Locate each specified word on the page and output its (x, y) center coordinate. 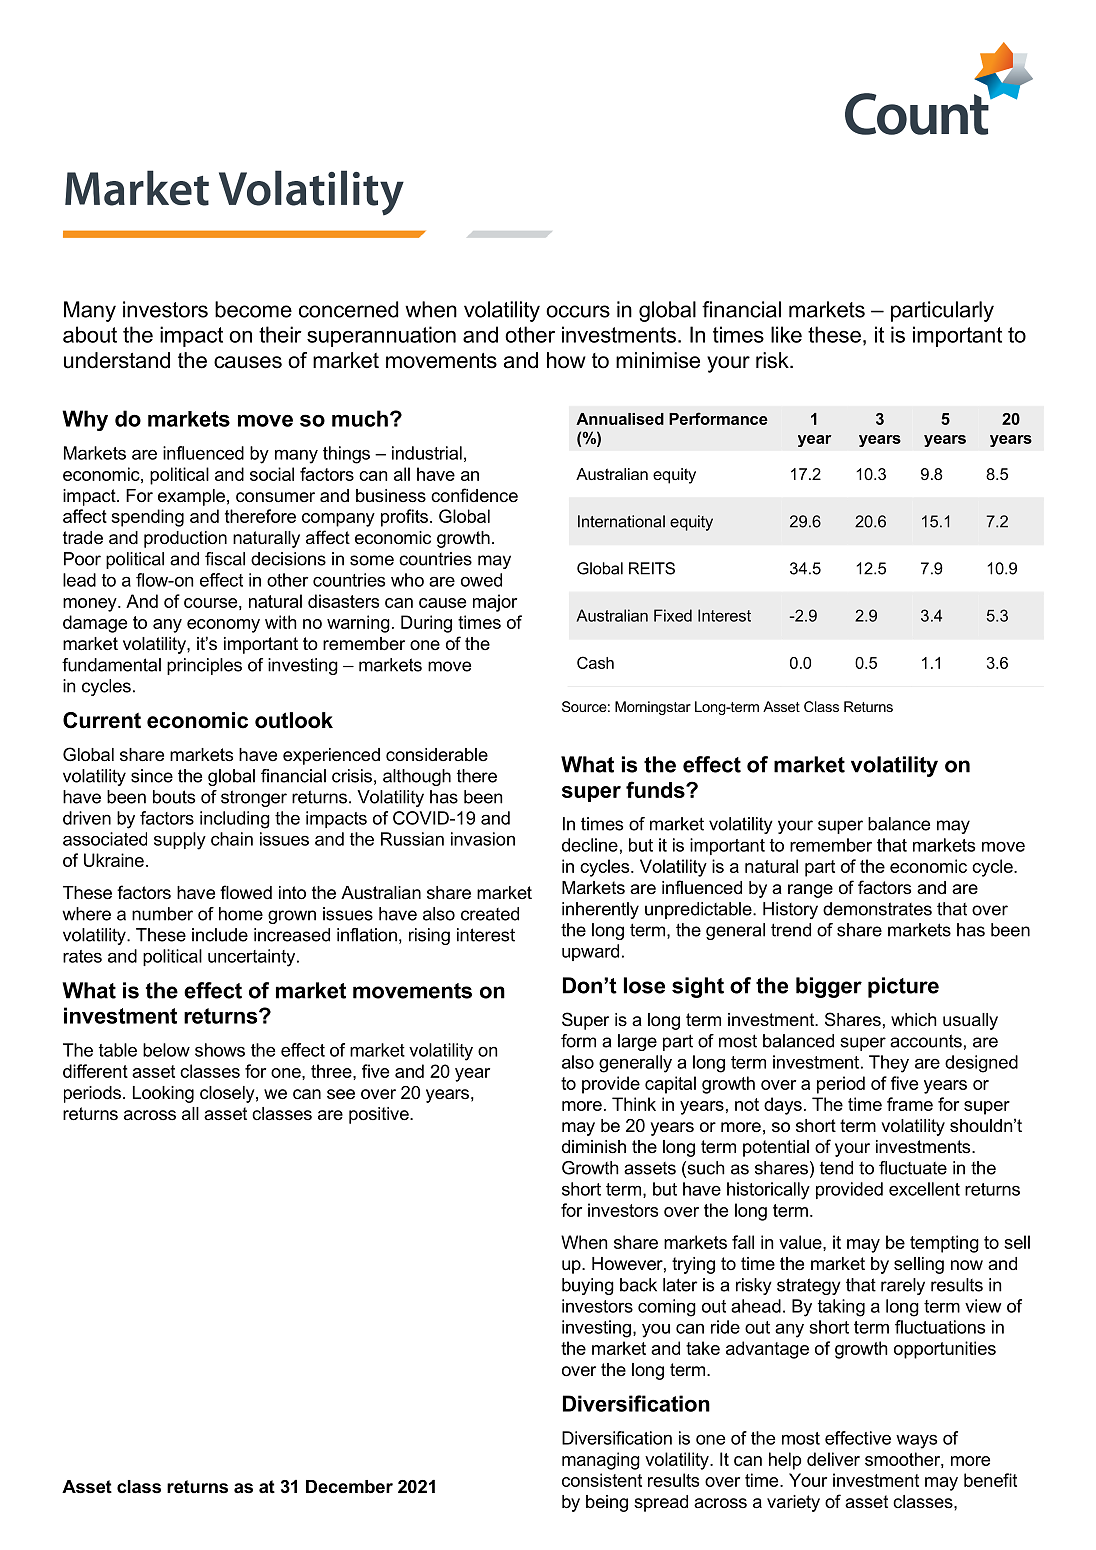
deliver (833, 1459)
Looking (163, 1094)
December (349, 1487)
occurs (578, 311)
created (490, 914)
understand (117, 360)
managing (601, 1461)
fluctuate (913, 1168)
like (786, 334)
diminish (594, 1146)
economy (223, 626)
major (495, 603)
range (810, 891)
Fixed (673, 615)
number (162, 914)
